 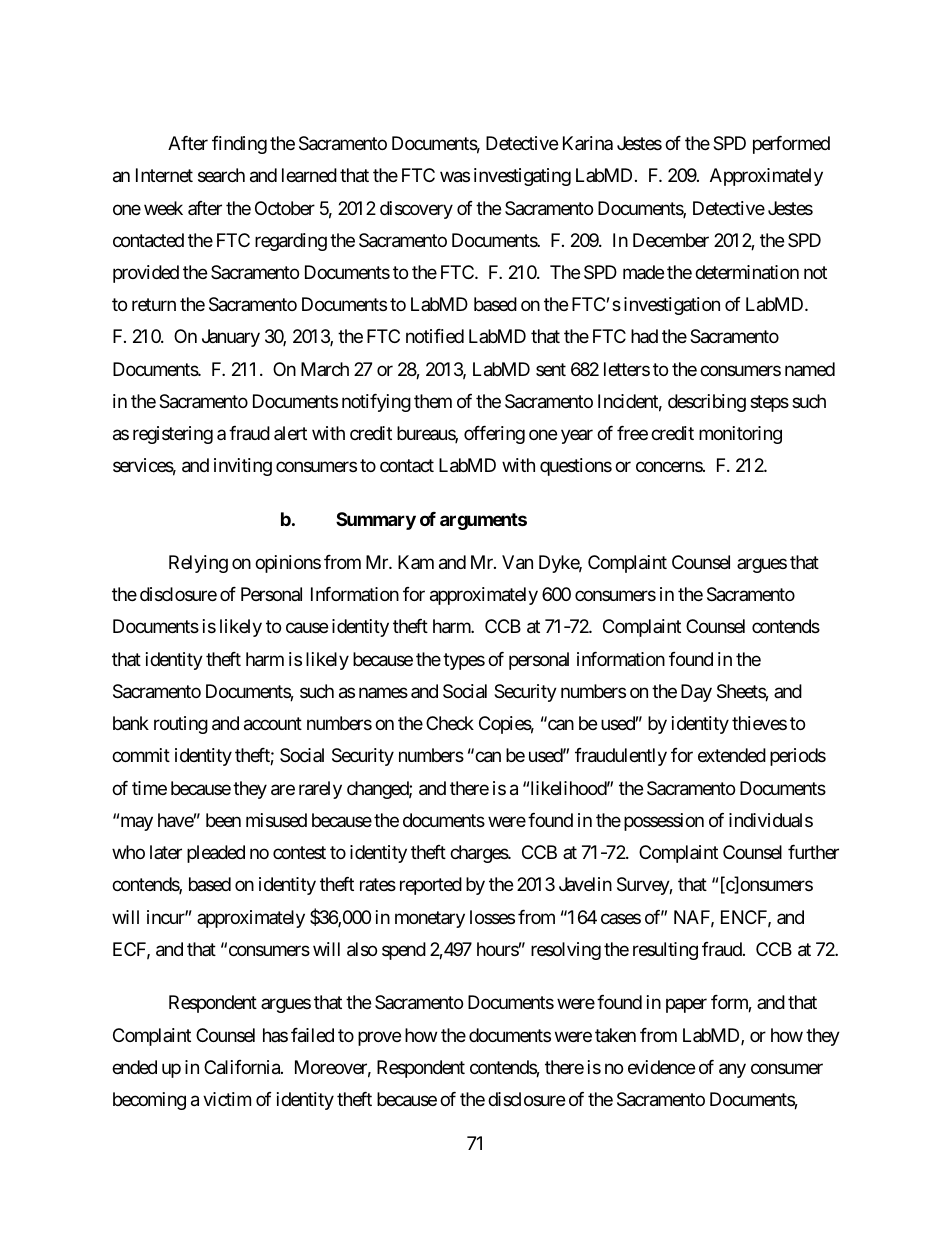 I want to click on prove, so click(x=379, y=1038).
